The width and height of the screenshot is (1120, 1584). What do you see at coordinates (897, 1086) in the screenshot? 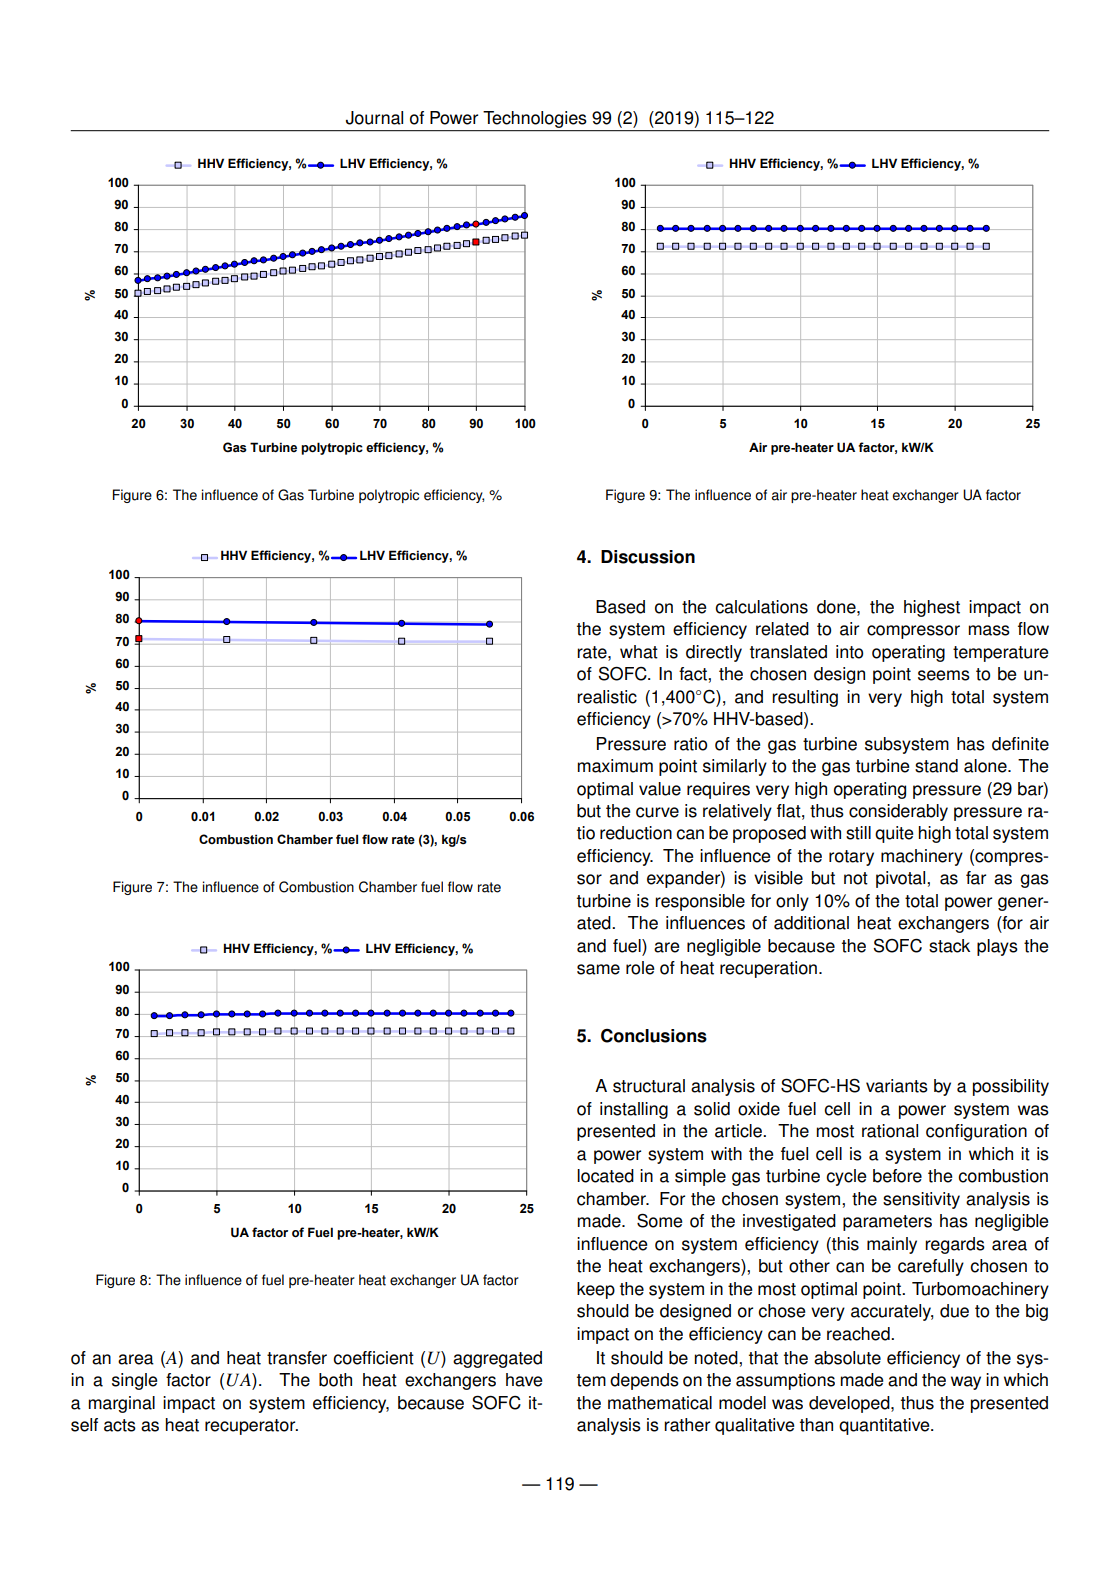
I see `variants` at bounding box center [897, 1086].
